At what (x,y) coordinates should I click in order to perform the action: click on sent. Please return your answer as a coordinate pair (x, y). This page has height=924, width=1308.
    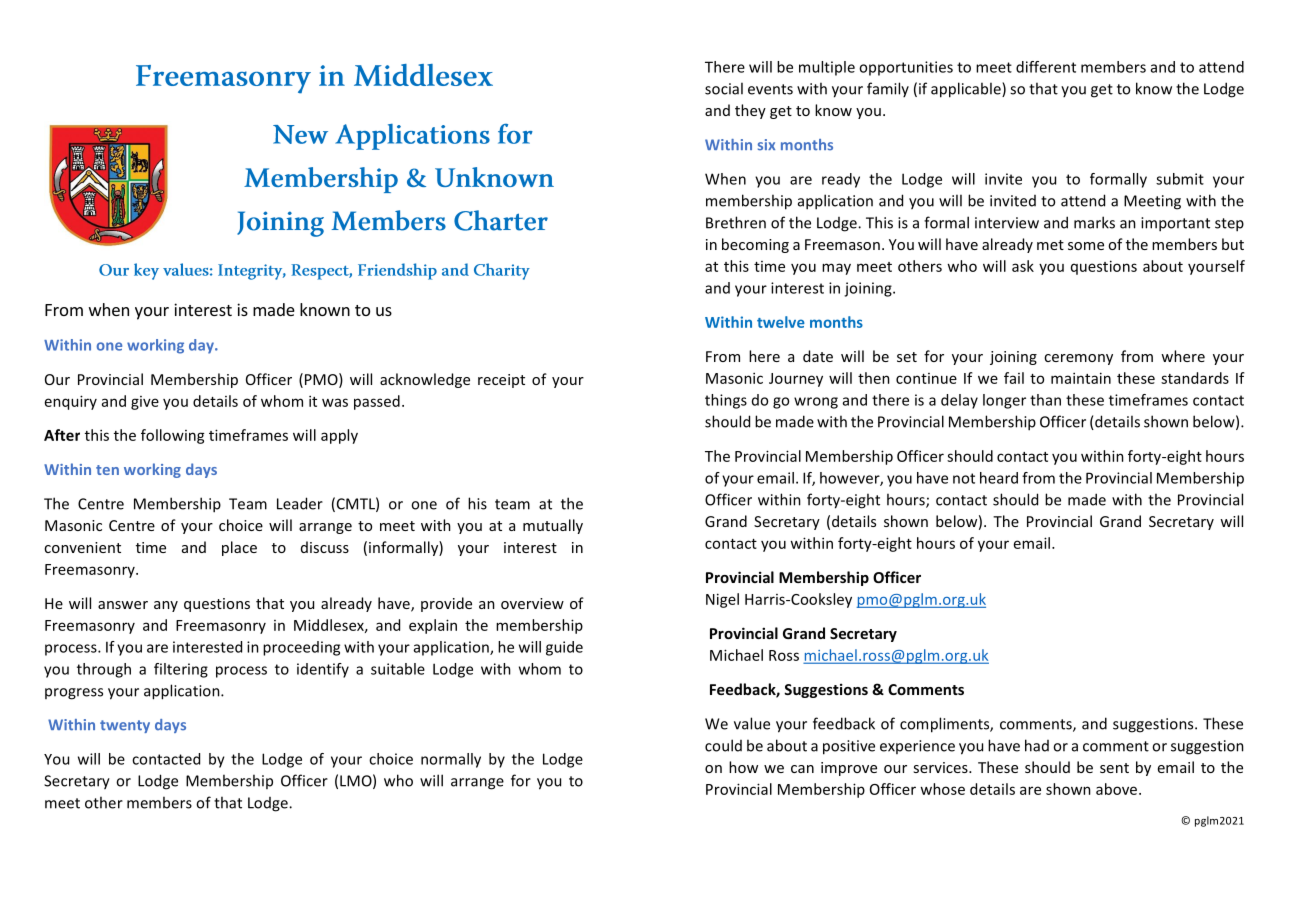
    Looking at the image, I should click on (1114, 768).
